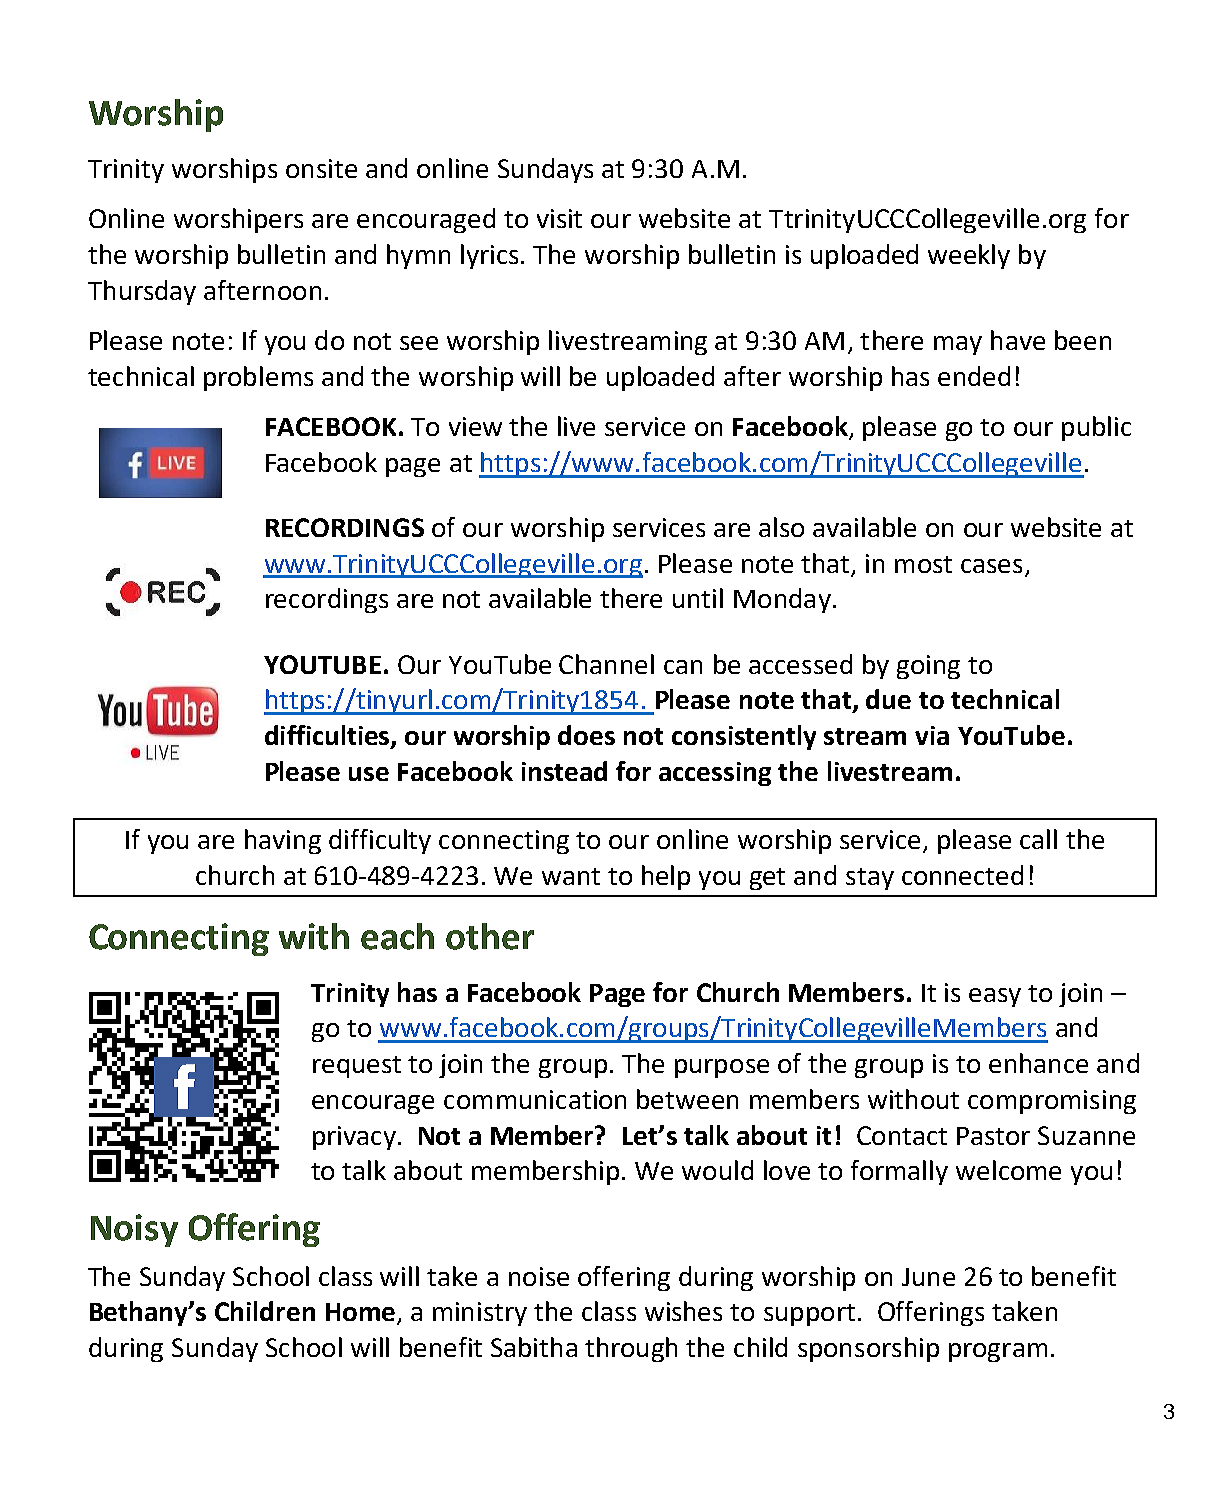 The width and height of the screenshot is (1230, 1493). What do you see at coordinates (321, 168) in the screenshot?
I see `onsite` at bounding box center [321, 168].
